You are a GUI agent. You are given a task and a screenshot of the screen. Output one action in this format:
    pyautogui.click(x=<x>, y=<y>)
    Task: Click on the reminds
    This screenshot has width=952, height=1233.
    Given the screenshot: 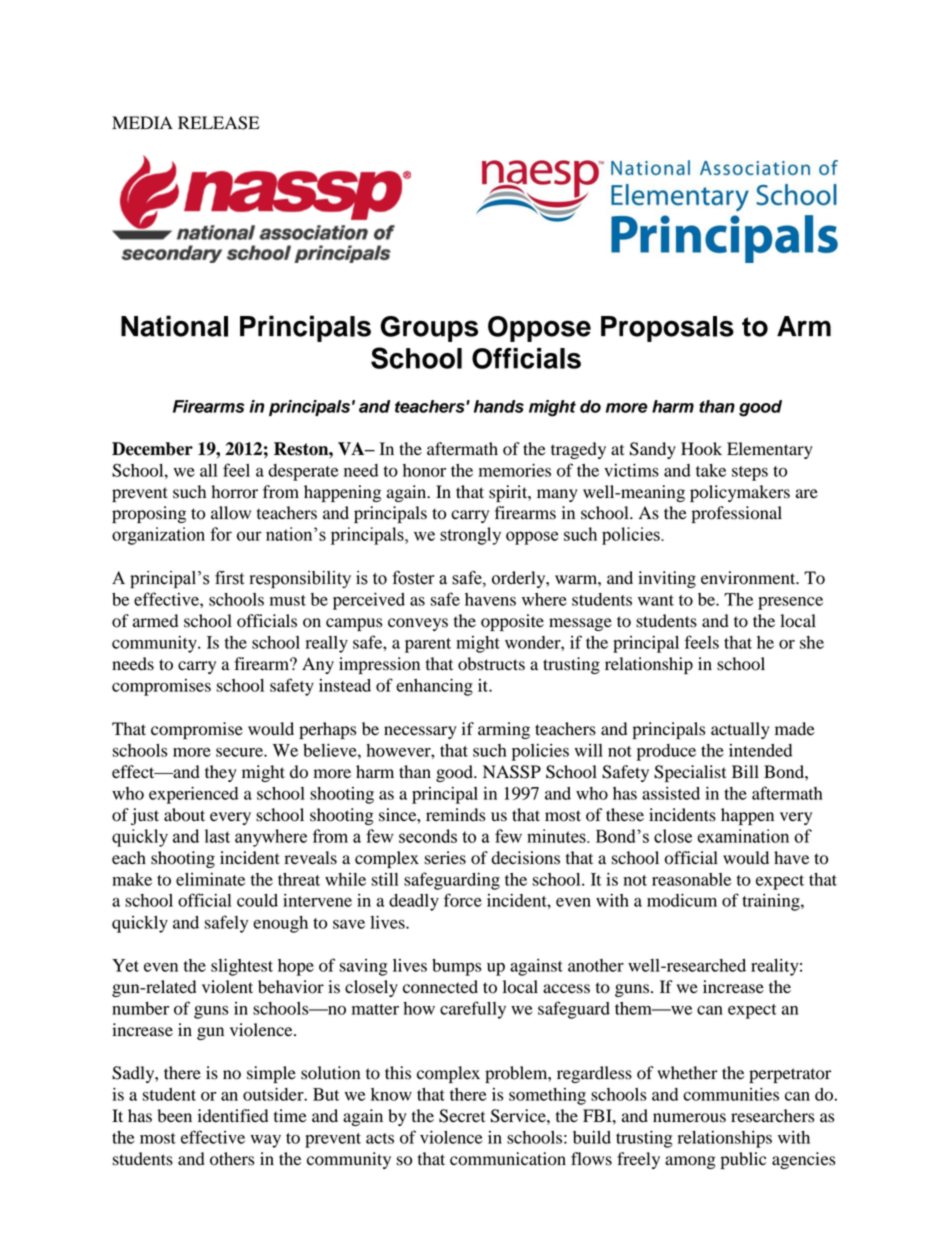 What is the action you would take?
    pyautogui.click(x=455, y=815)
